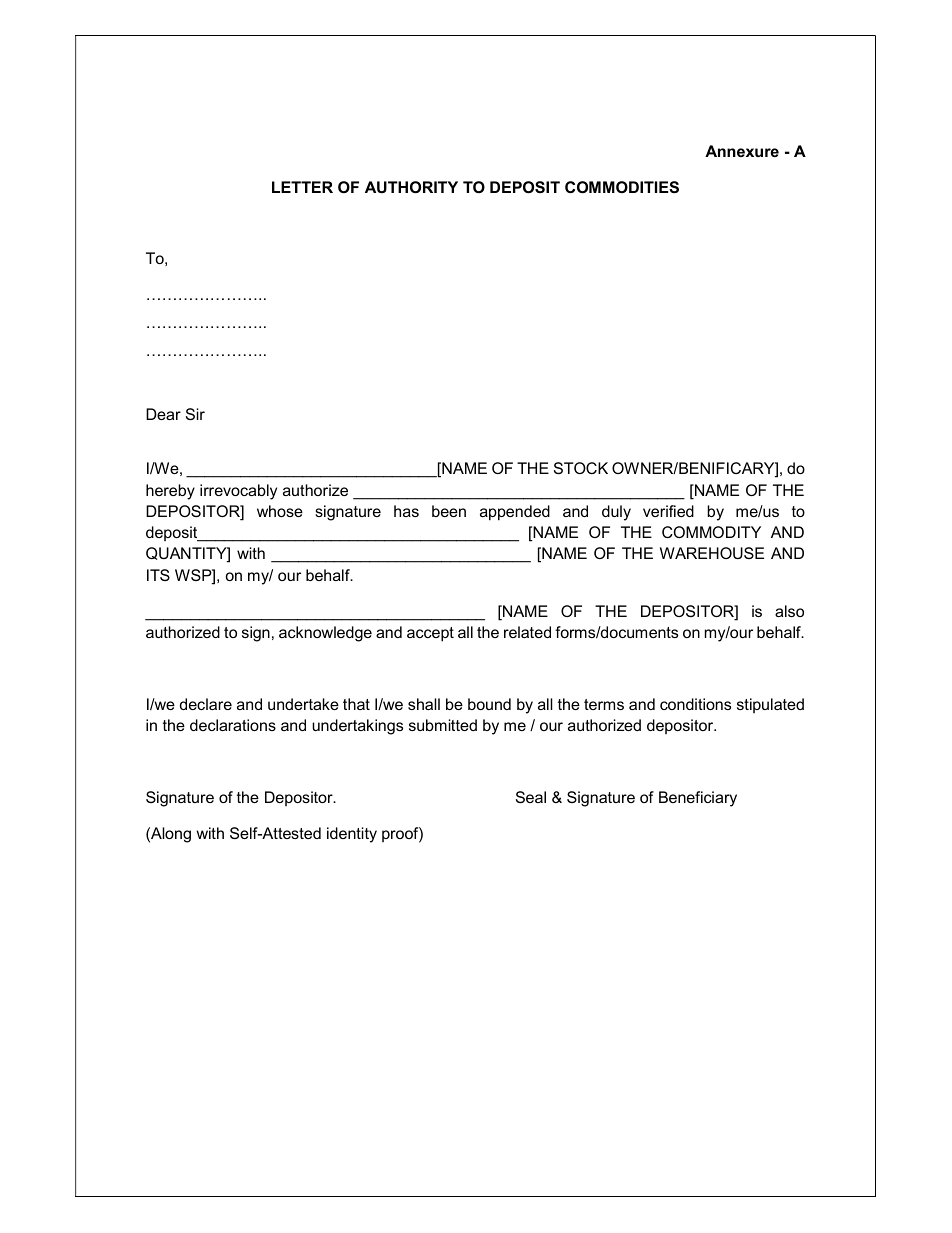 This screenshot has height=1233, width=952. What do you see at coordinates (302, 187) in the screenshot?
I see `LETTER` at bounding box center [302, 187].
